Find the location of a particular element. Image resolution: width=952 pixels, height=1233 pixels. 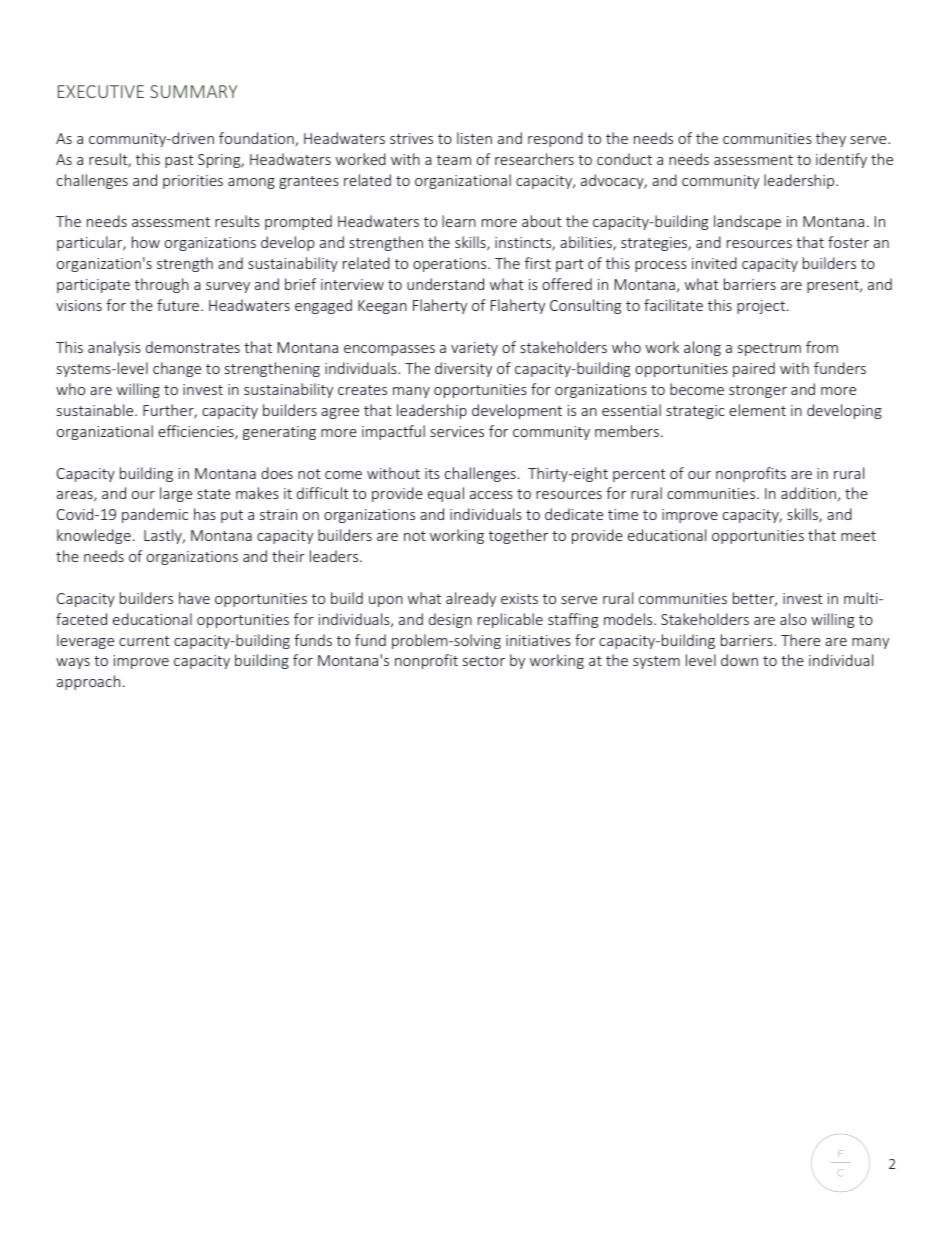

invited is located at coordinates (714, 263).
